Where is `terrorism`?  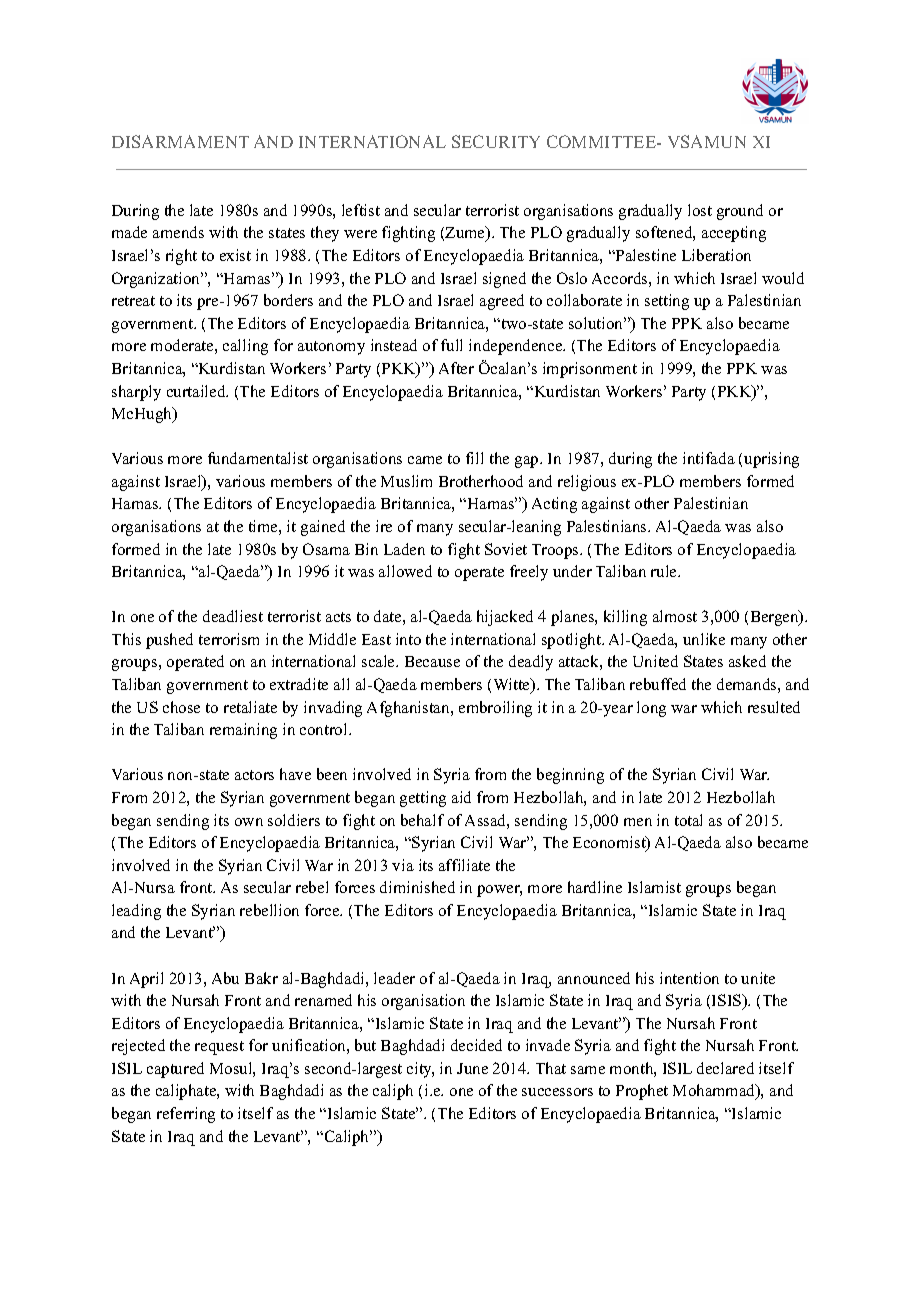 terrorism is located at coordinates (229, 639).
